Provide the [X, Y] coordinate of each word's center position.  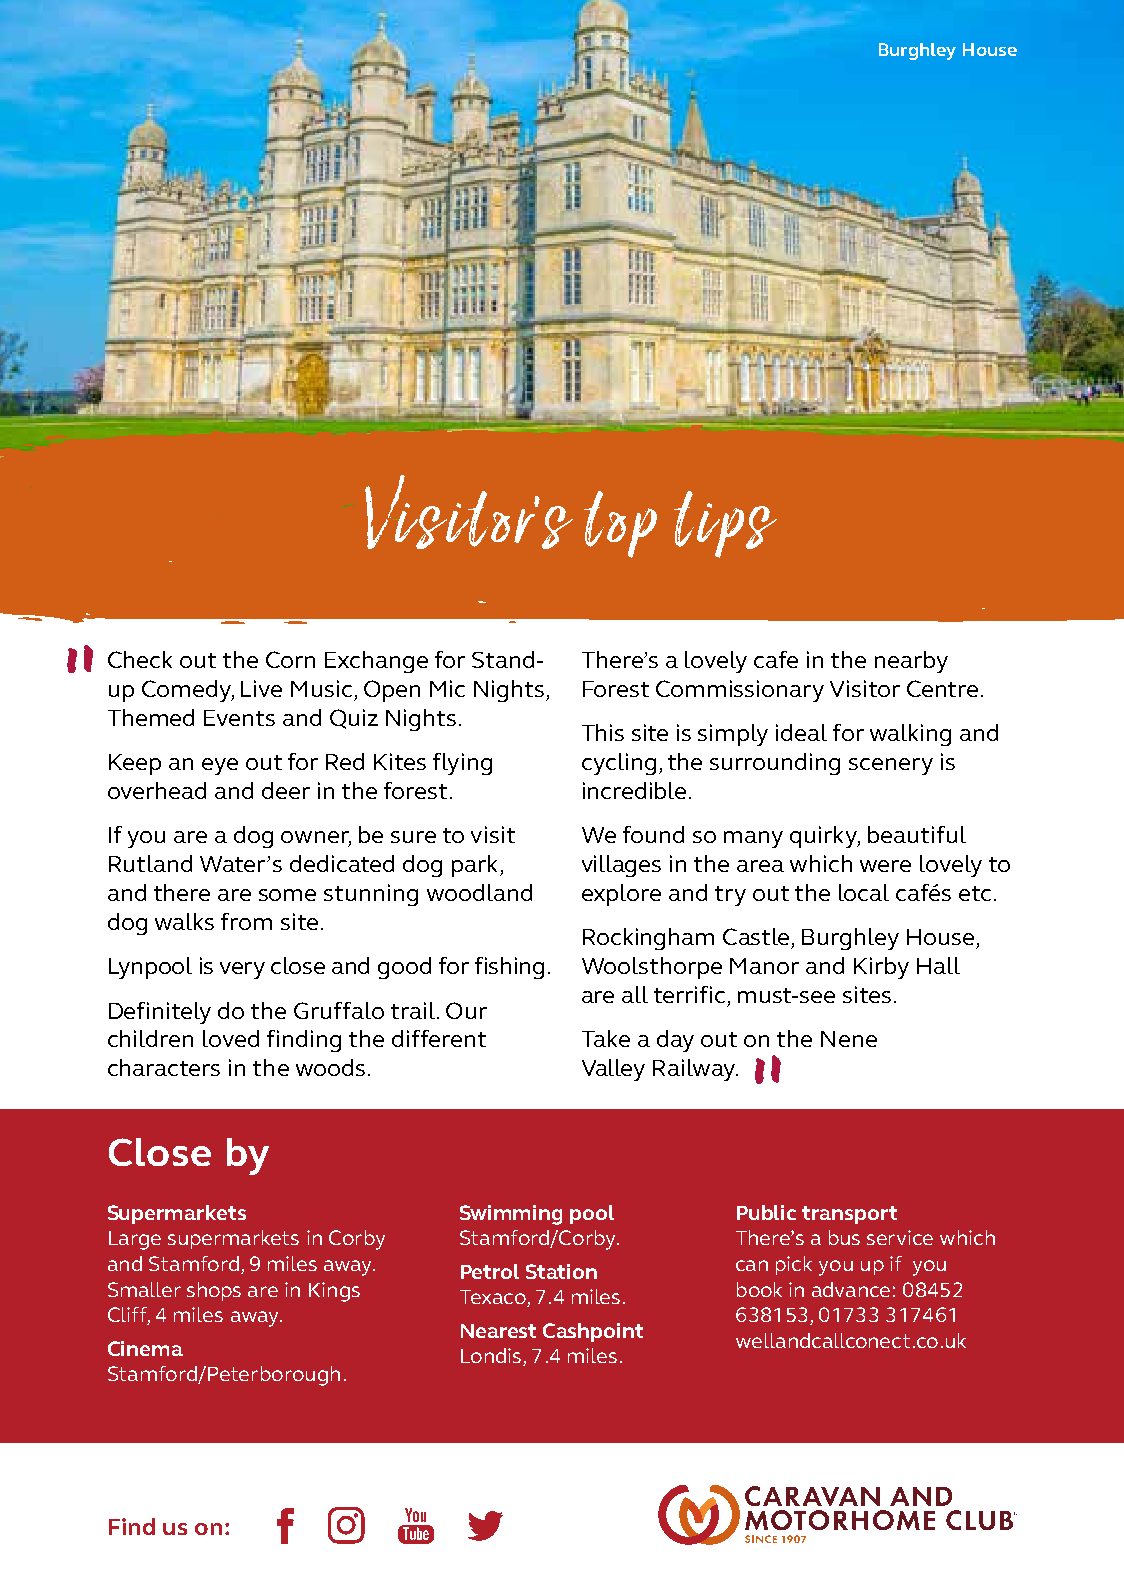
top [620, 524]
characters [164, 1067]
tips [725, 524]
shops [214, 1291]
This [603, 732]
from [246, 921]
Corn [290, 659]
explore [621, 895]
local [864, 892]
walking [910, 735]
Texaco [494, 1298]
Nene [849, 1039]
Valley [613, 1070]
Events [239, 718]
